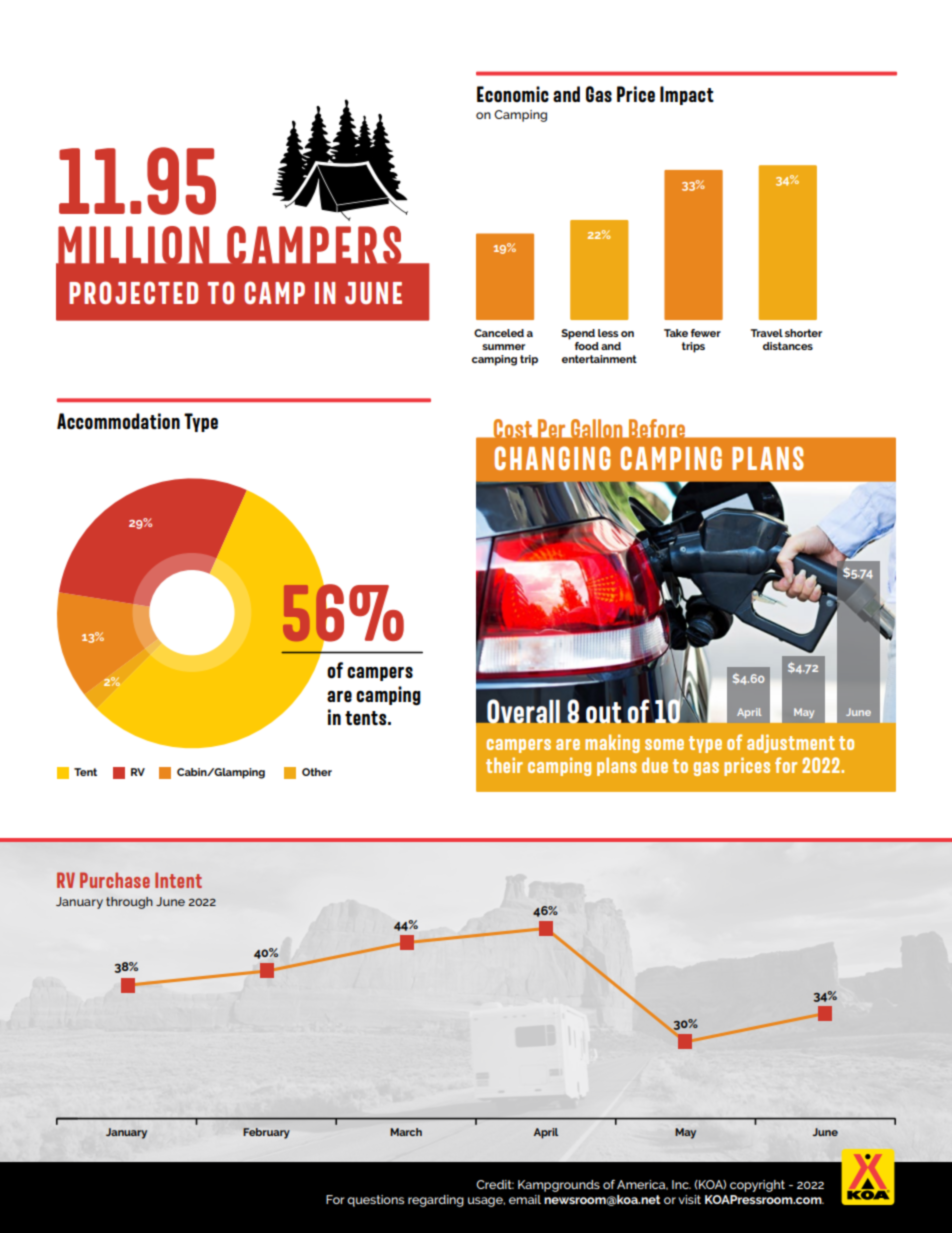 This page has width=952, height=1233. Describe the element at coordinates (664, 744) in the page. I see `some` at that location.
